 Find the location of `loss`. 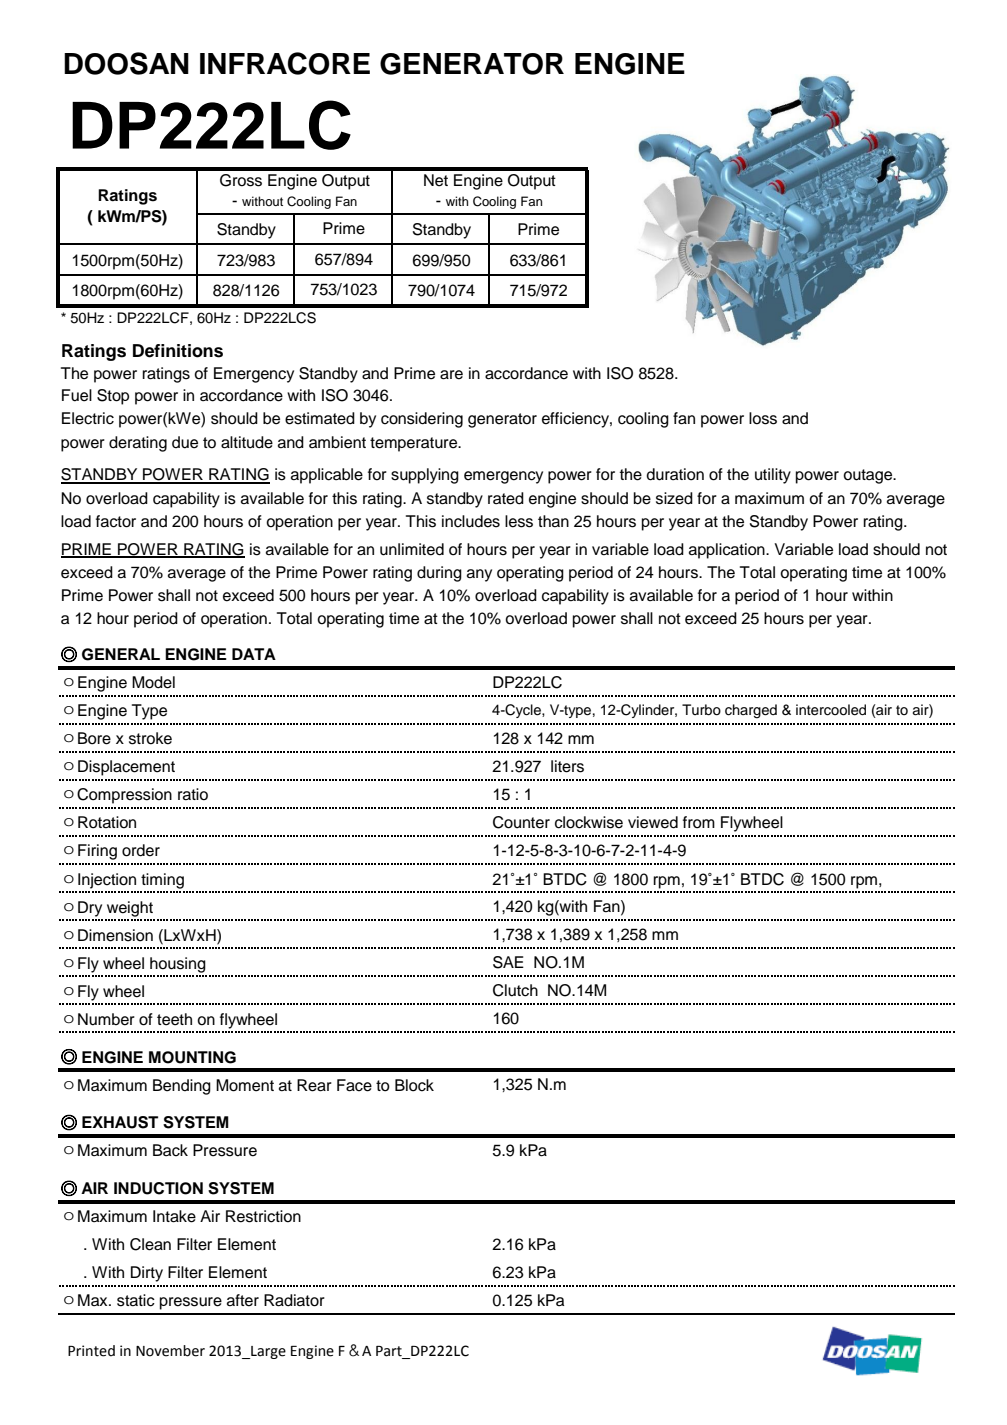

loss is located at coordinates (763, 418).
